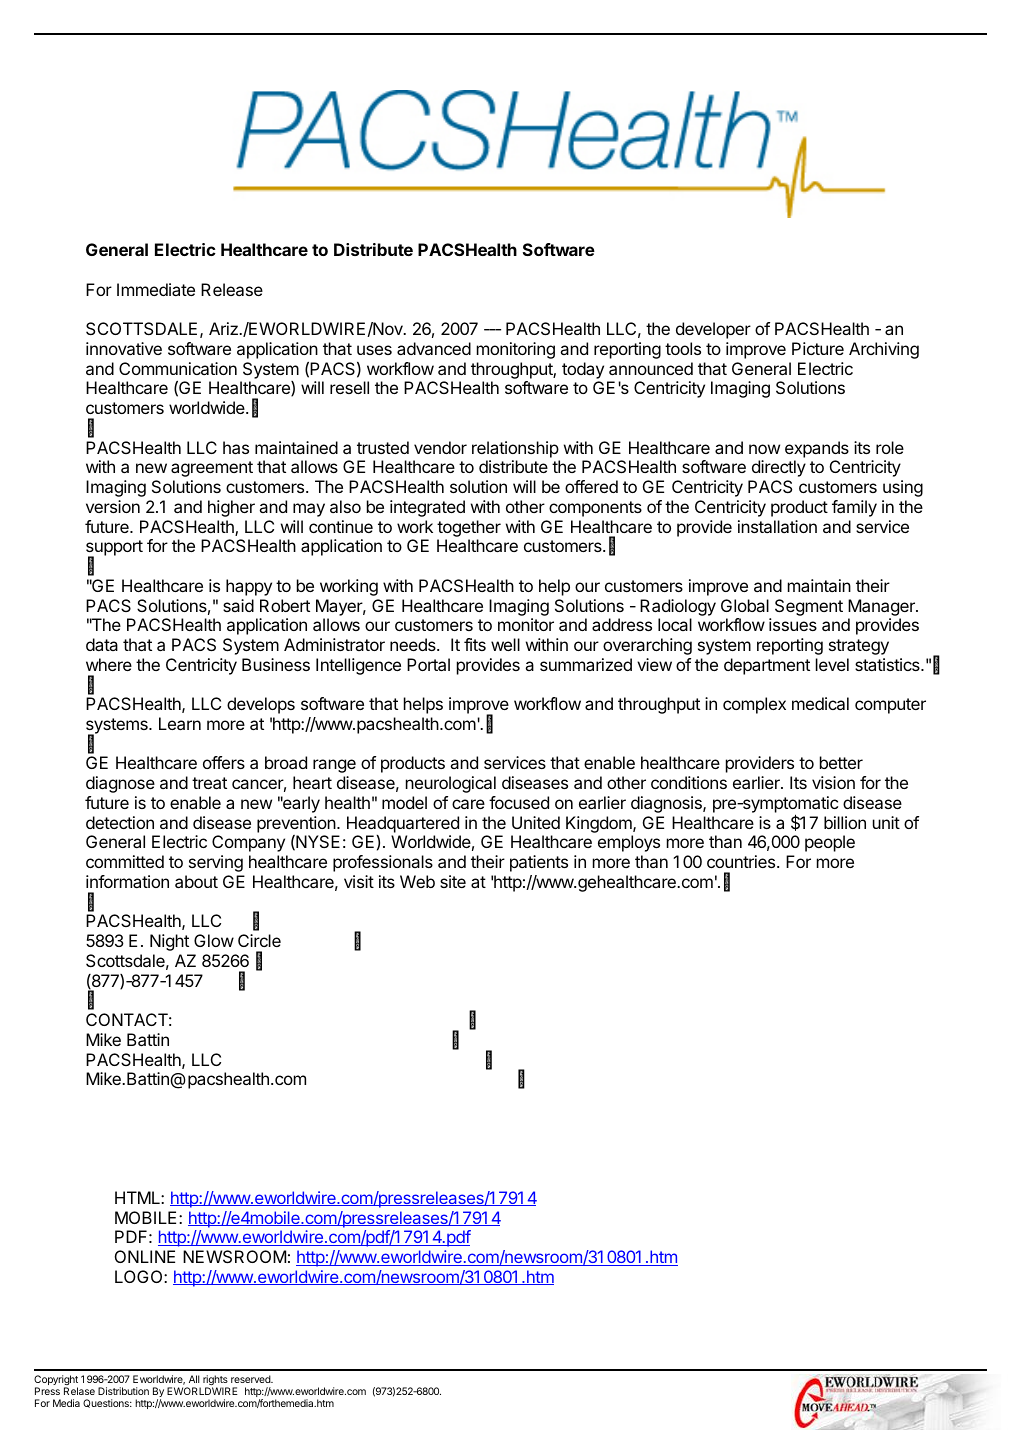  What do you see at coordinates (180, 723) in the image?
I see `Learn` at bounding box center [180, 723].
